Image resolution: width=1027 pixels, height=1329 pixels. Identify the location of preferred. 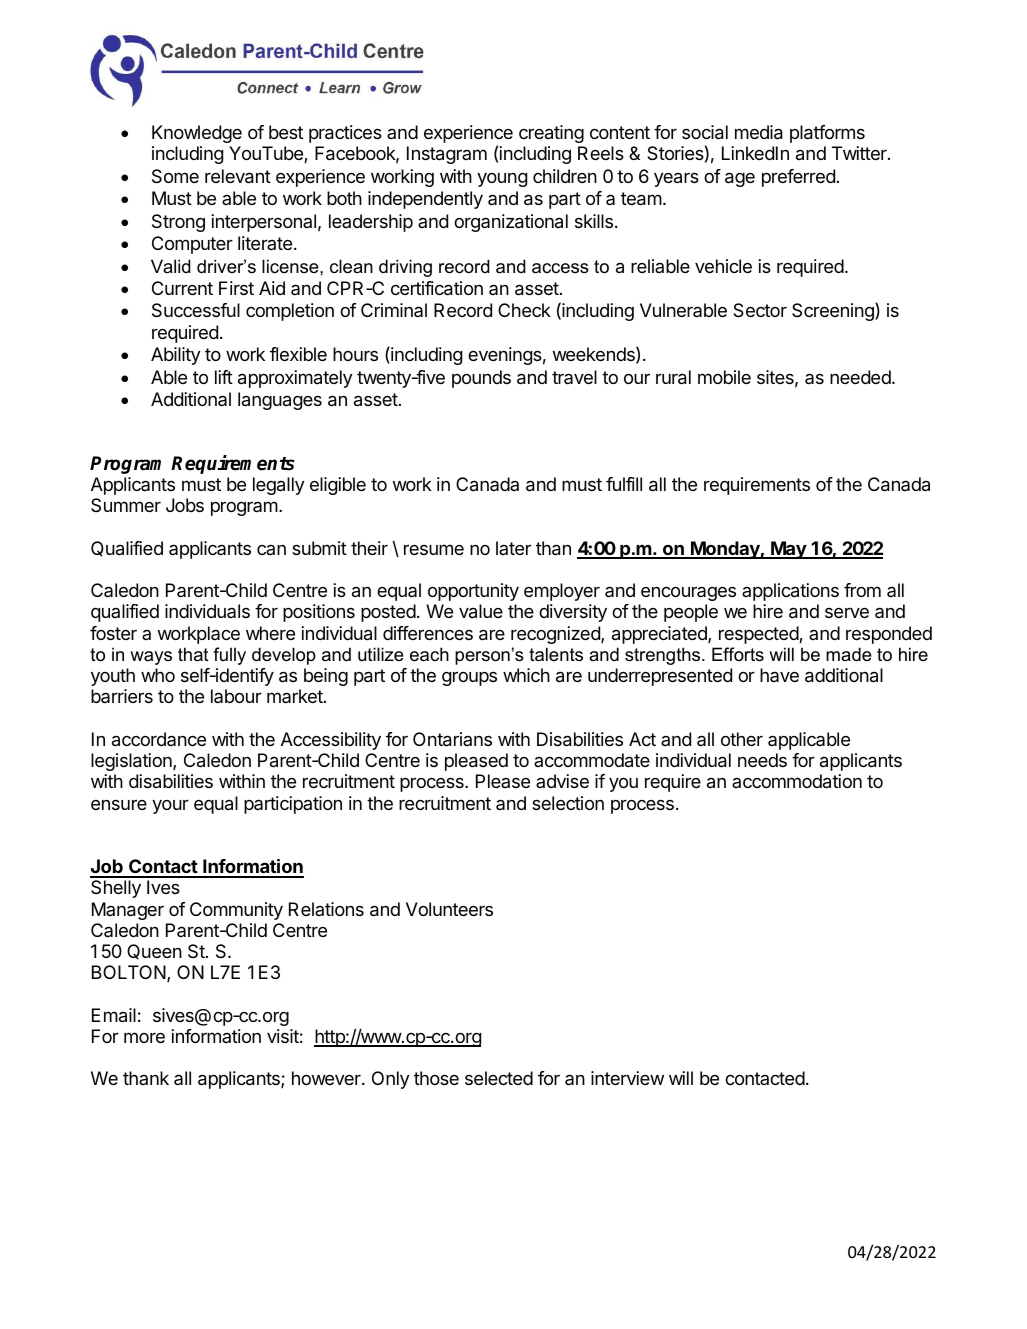
(798, 178).
